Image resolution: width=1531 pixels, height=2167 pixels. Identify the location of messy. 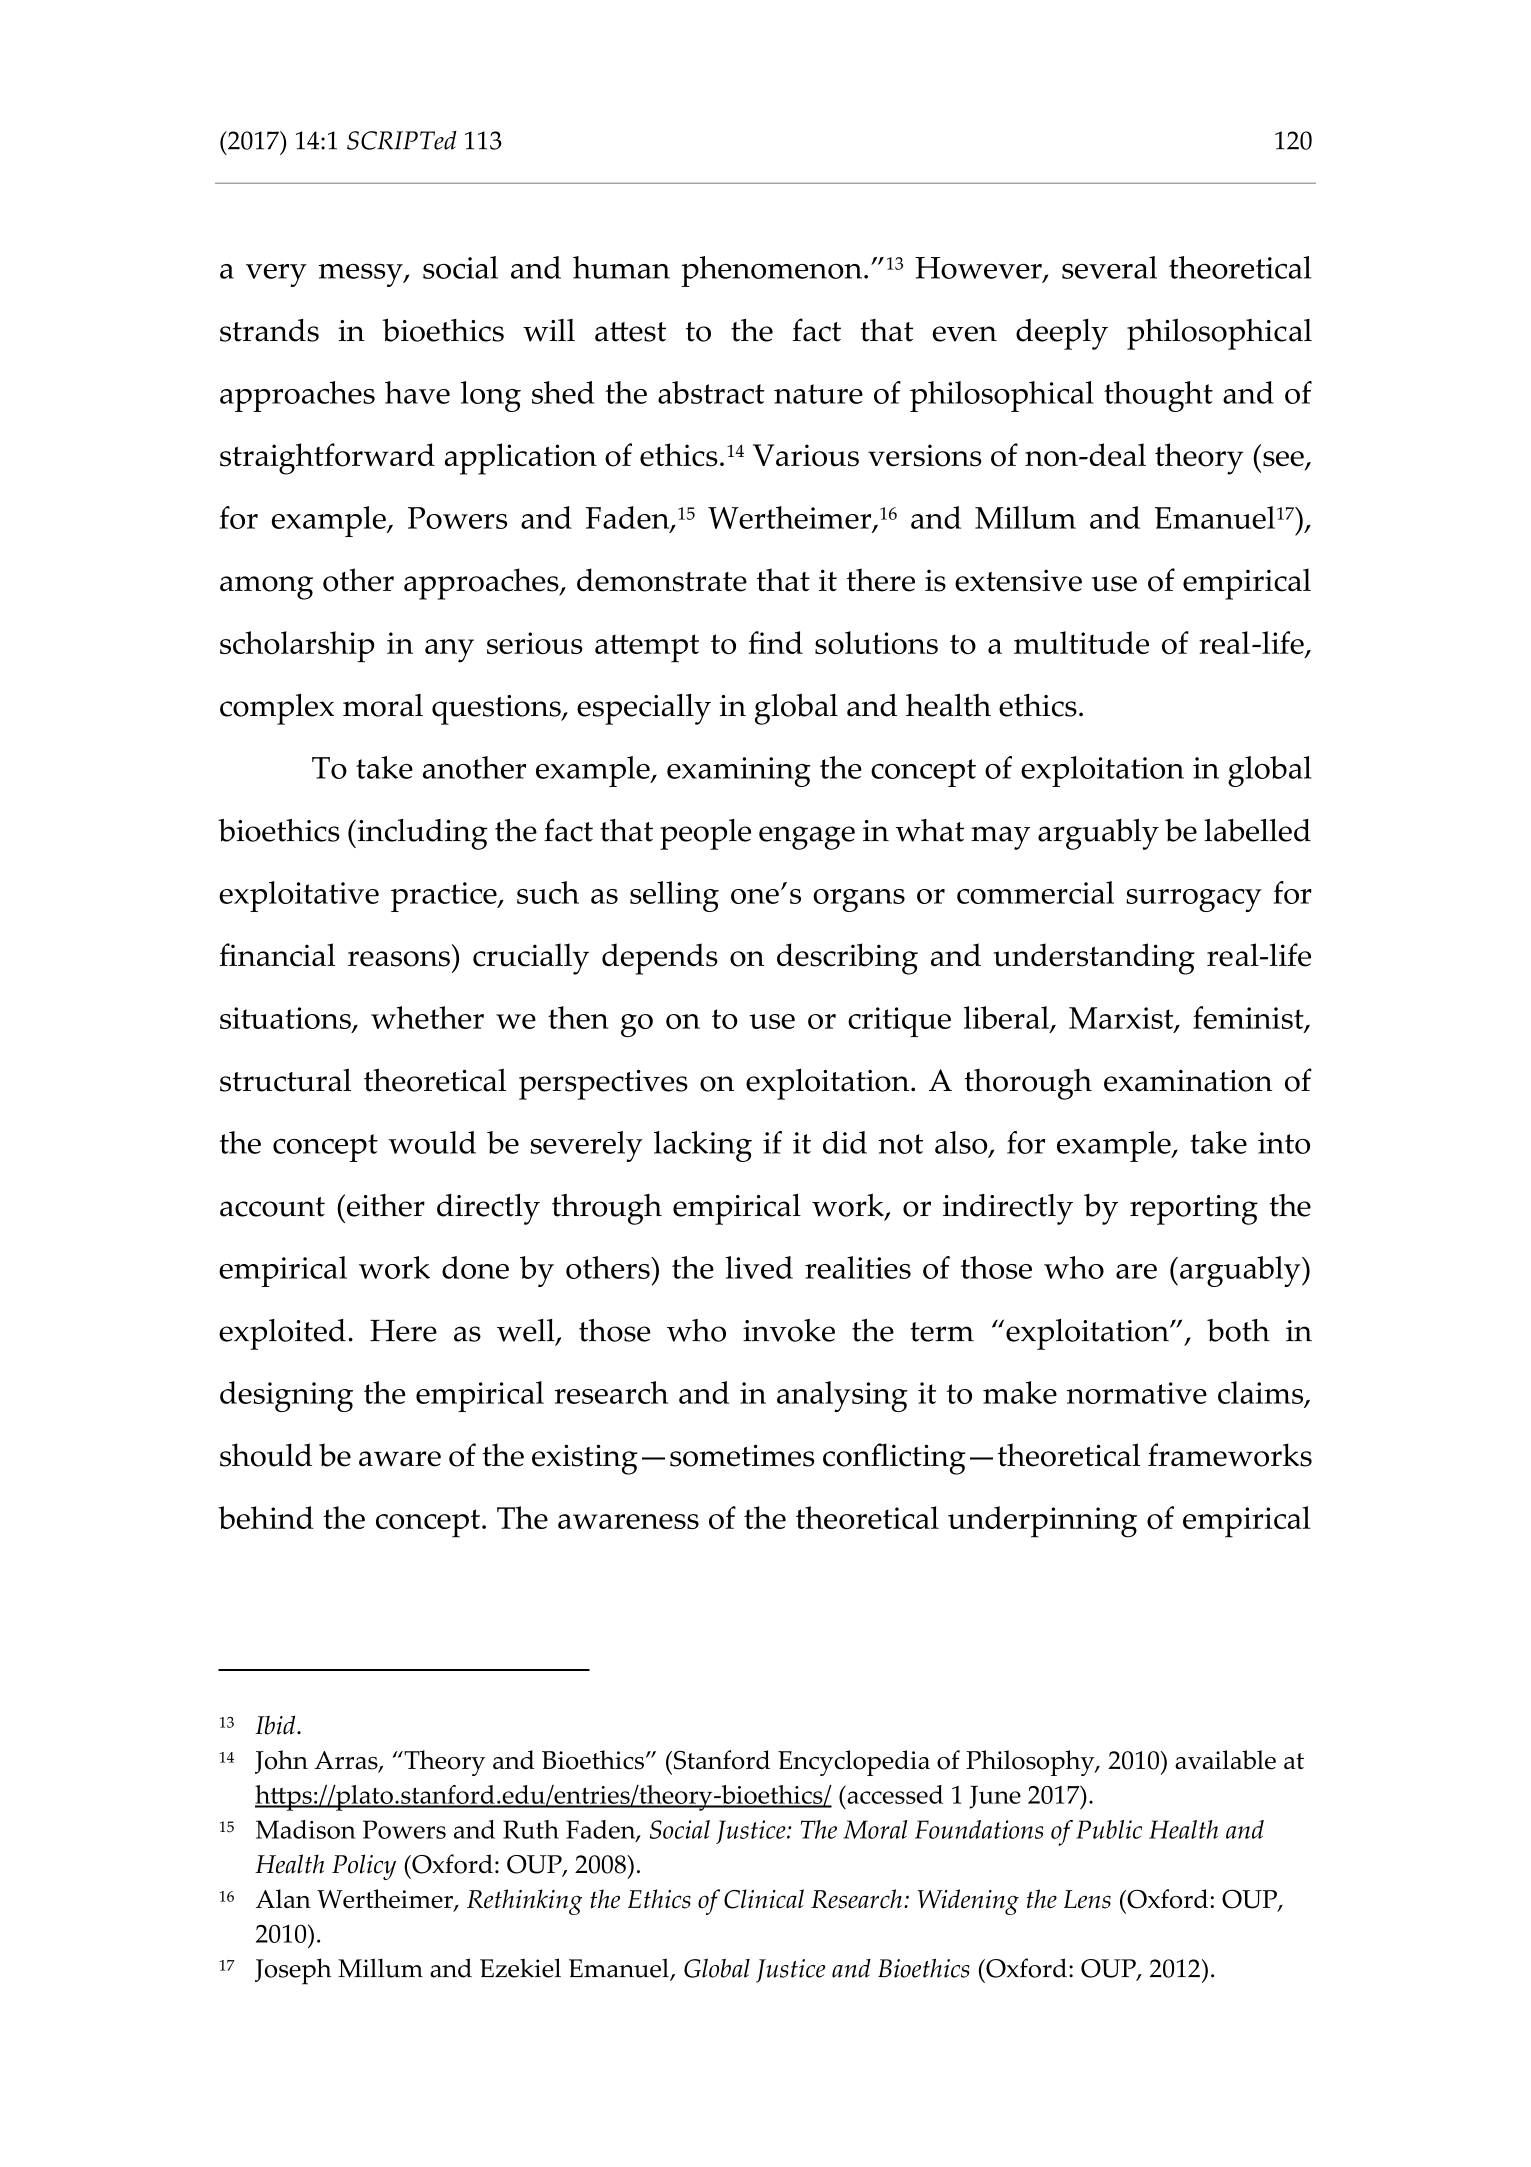
(362, 275).
